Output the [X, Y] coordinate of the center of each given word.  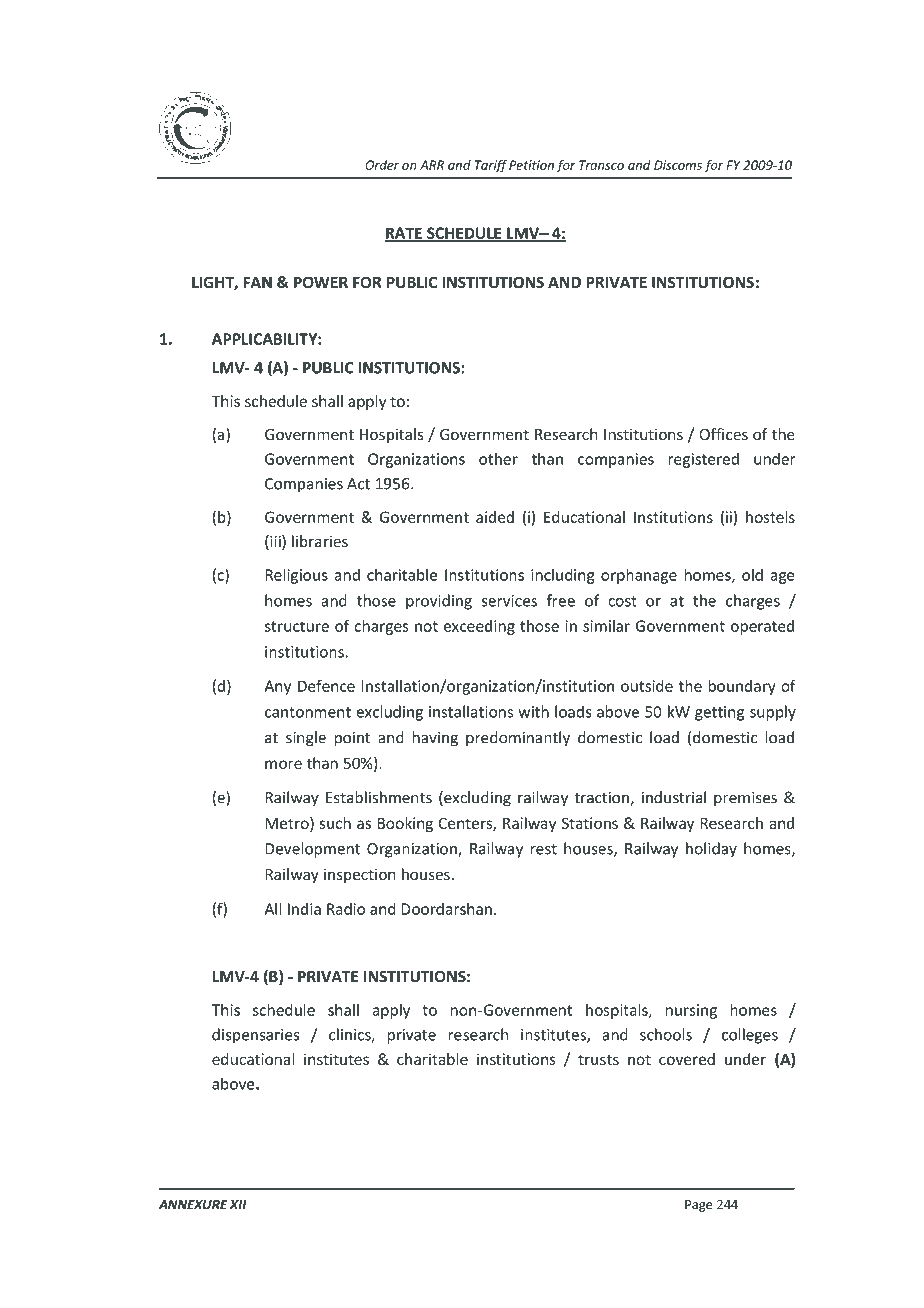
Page [698, 1206]
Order [382, 165]
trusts [598, 1059]
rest [544, 849]
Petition [531, 165]
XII [238, 1205]
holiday [711, 850]
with [533, 711]
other [498, 459]
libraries [320, 541]
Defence [326, 685]
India [304, 909]
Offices [723, 434]
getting [719, 713]
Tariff [491, 166]
